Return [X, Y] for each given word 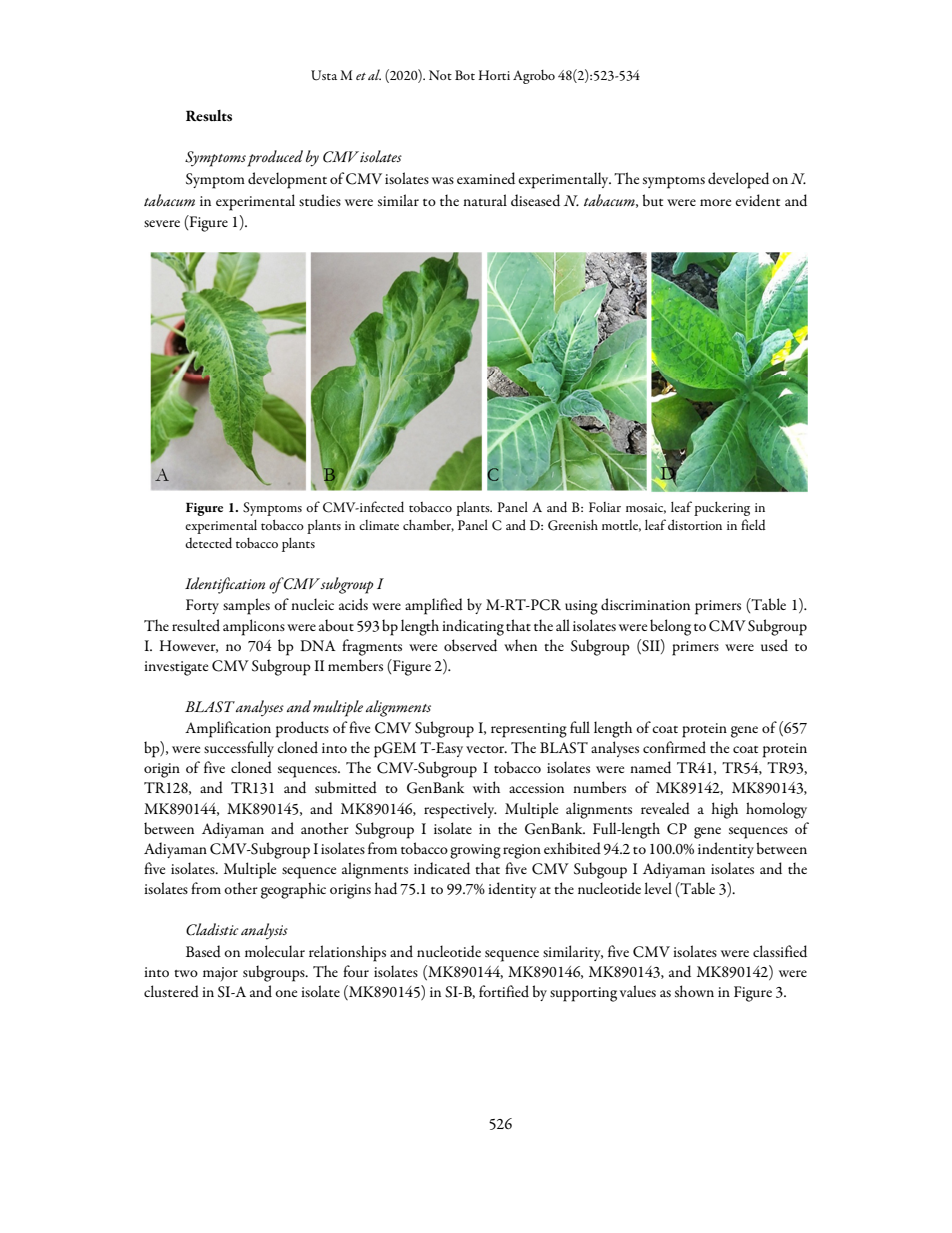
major [220, 974]
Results [209, 115]
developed [738, 180]
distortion [695, 524]
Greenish [573, 525]
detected [208, 542]
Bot [465, 75]
